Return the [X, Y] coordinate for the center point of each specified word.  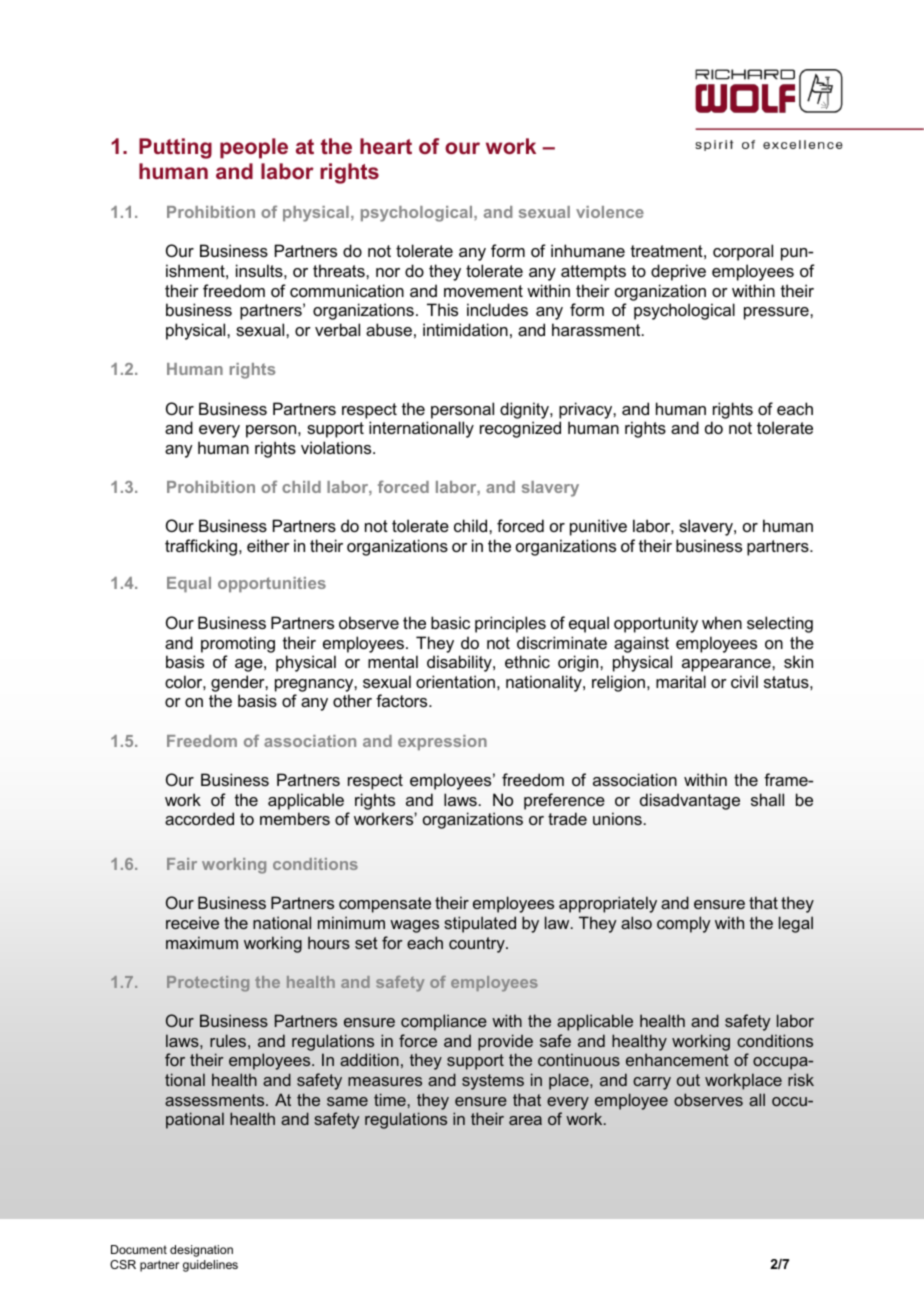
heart [386, 146]
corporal [743, 252]
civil [744, 681]
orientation [455, 681]
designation [201, 1251]
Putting [175, 148]
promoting [238, 644]
